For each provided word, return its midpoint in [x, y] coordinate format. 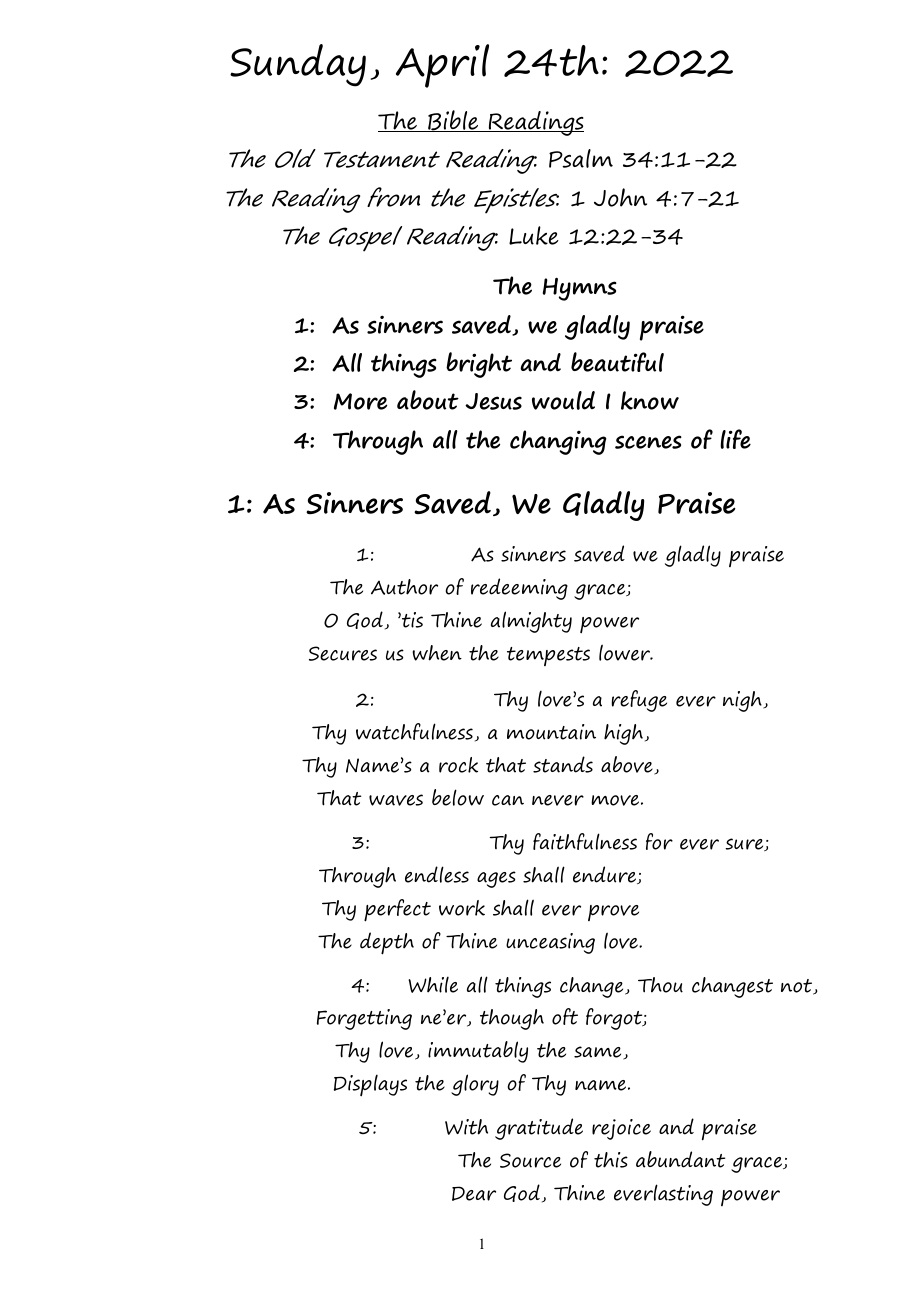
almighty [531, 622]
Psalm [581, 158]
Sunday [298, 65]
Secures [343, 653]
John [620, 197]
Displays [370, 1085]
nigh [743, 701]
